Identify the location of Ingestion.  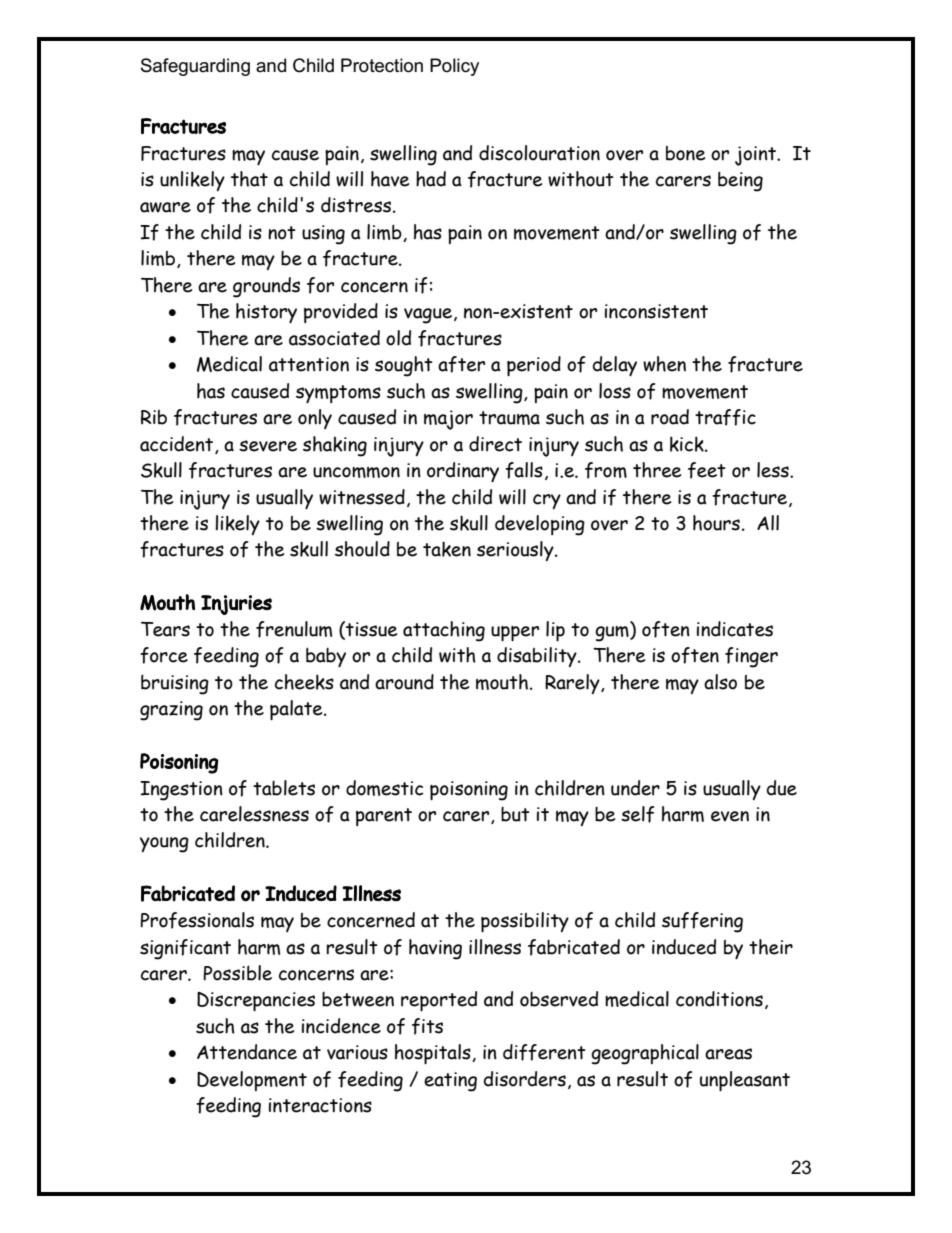
(181, 791).
